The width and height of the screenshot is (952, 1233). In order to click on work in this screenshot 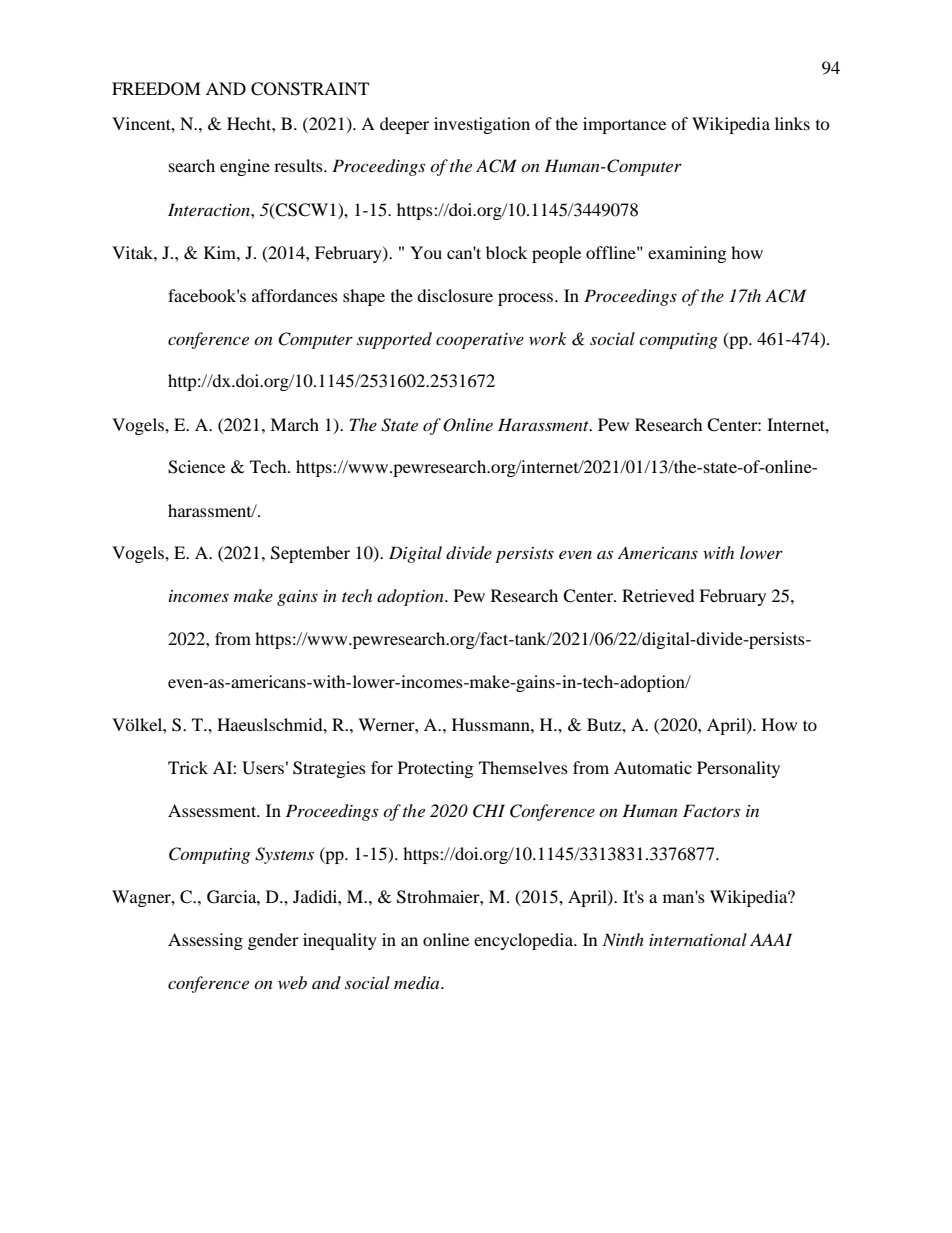, I will do `click(548, 338)`.
